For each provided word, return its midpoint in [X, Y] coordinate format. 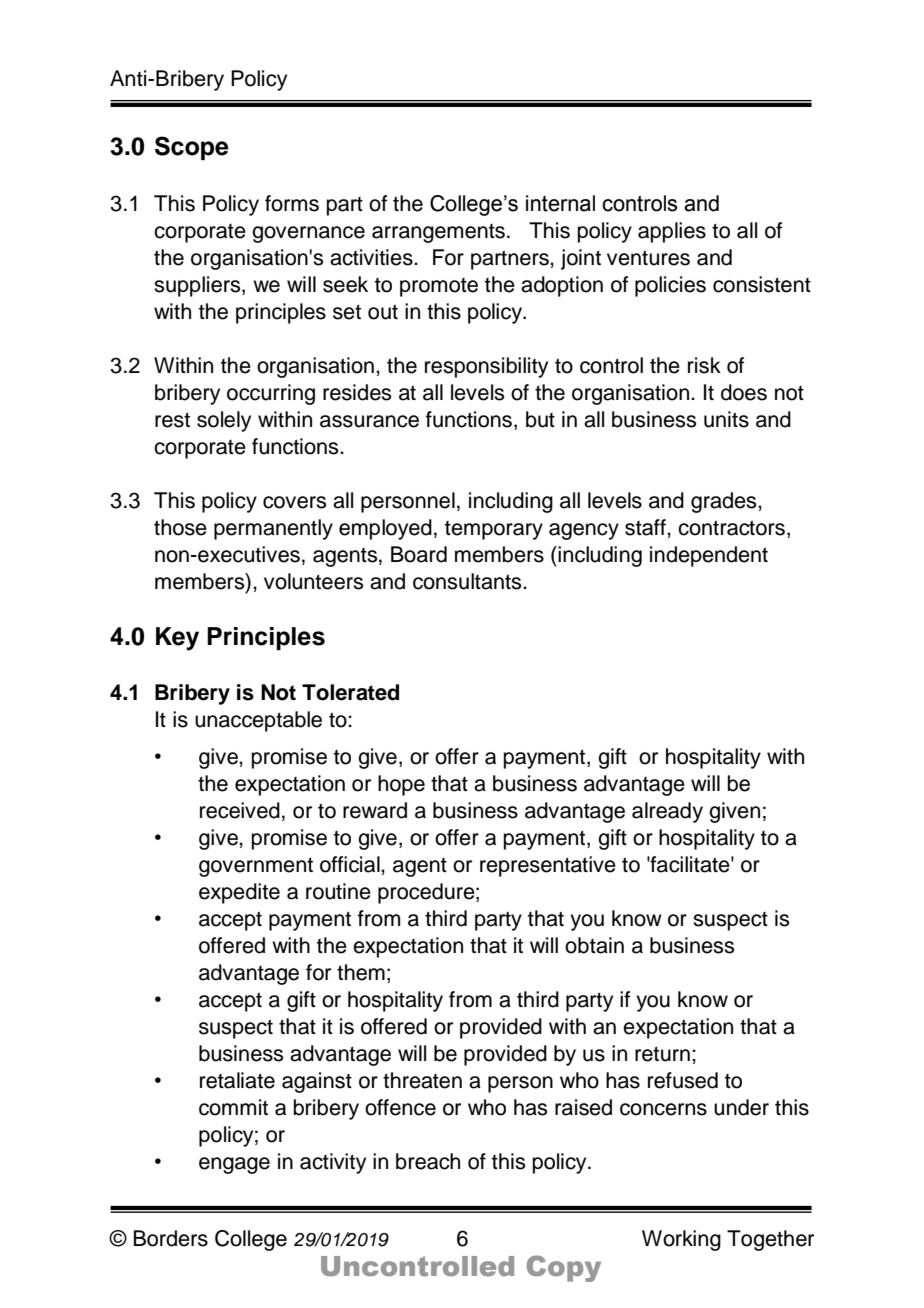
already [667, 812]
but [540, 419]
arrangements [440, 233]
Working [681, 1240]
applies [672, 232]
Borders [171, 1238]
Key [177, 639]
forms [292, 203]
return [662, 1054]
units [726, 419]
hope [401, 785]
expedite [239, 893]
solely [224, 421]
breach [428, 1161]
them [361, 972]
